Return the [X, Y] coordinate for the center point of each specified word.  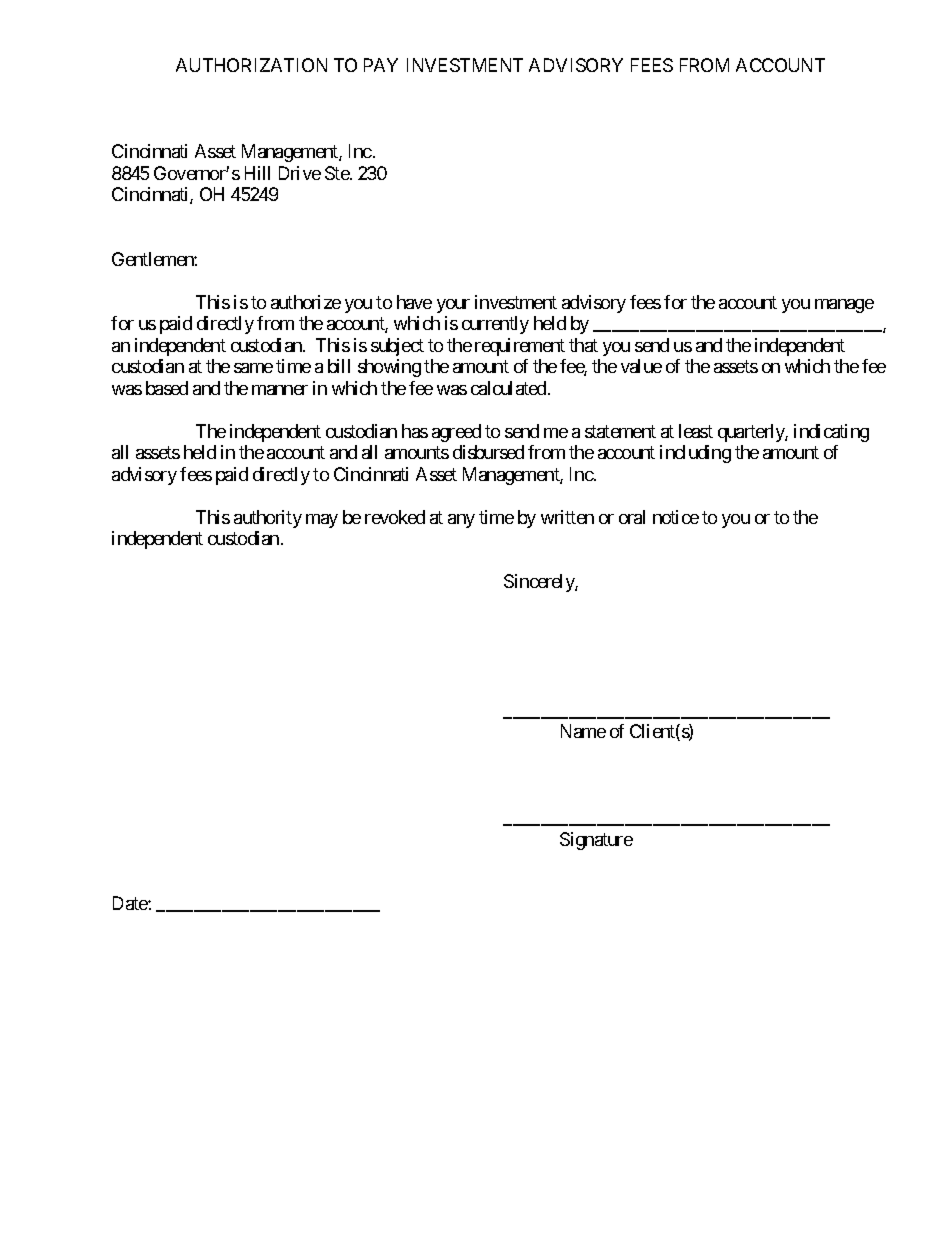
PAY [381, 65]
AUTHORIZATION [251, 65]
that [583, 345]
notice [676, 517]
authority [268, 519]
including [695, 454]
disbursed [488, 452]
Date [131, 903]
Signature [596, 841]
